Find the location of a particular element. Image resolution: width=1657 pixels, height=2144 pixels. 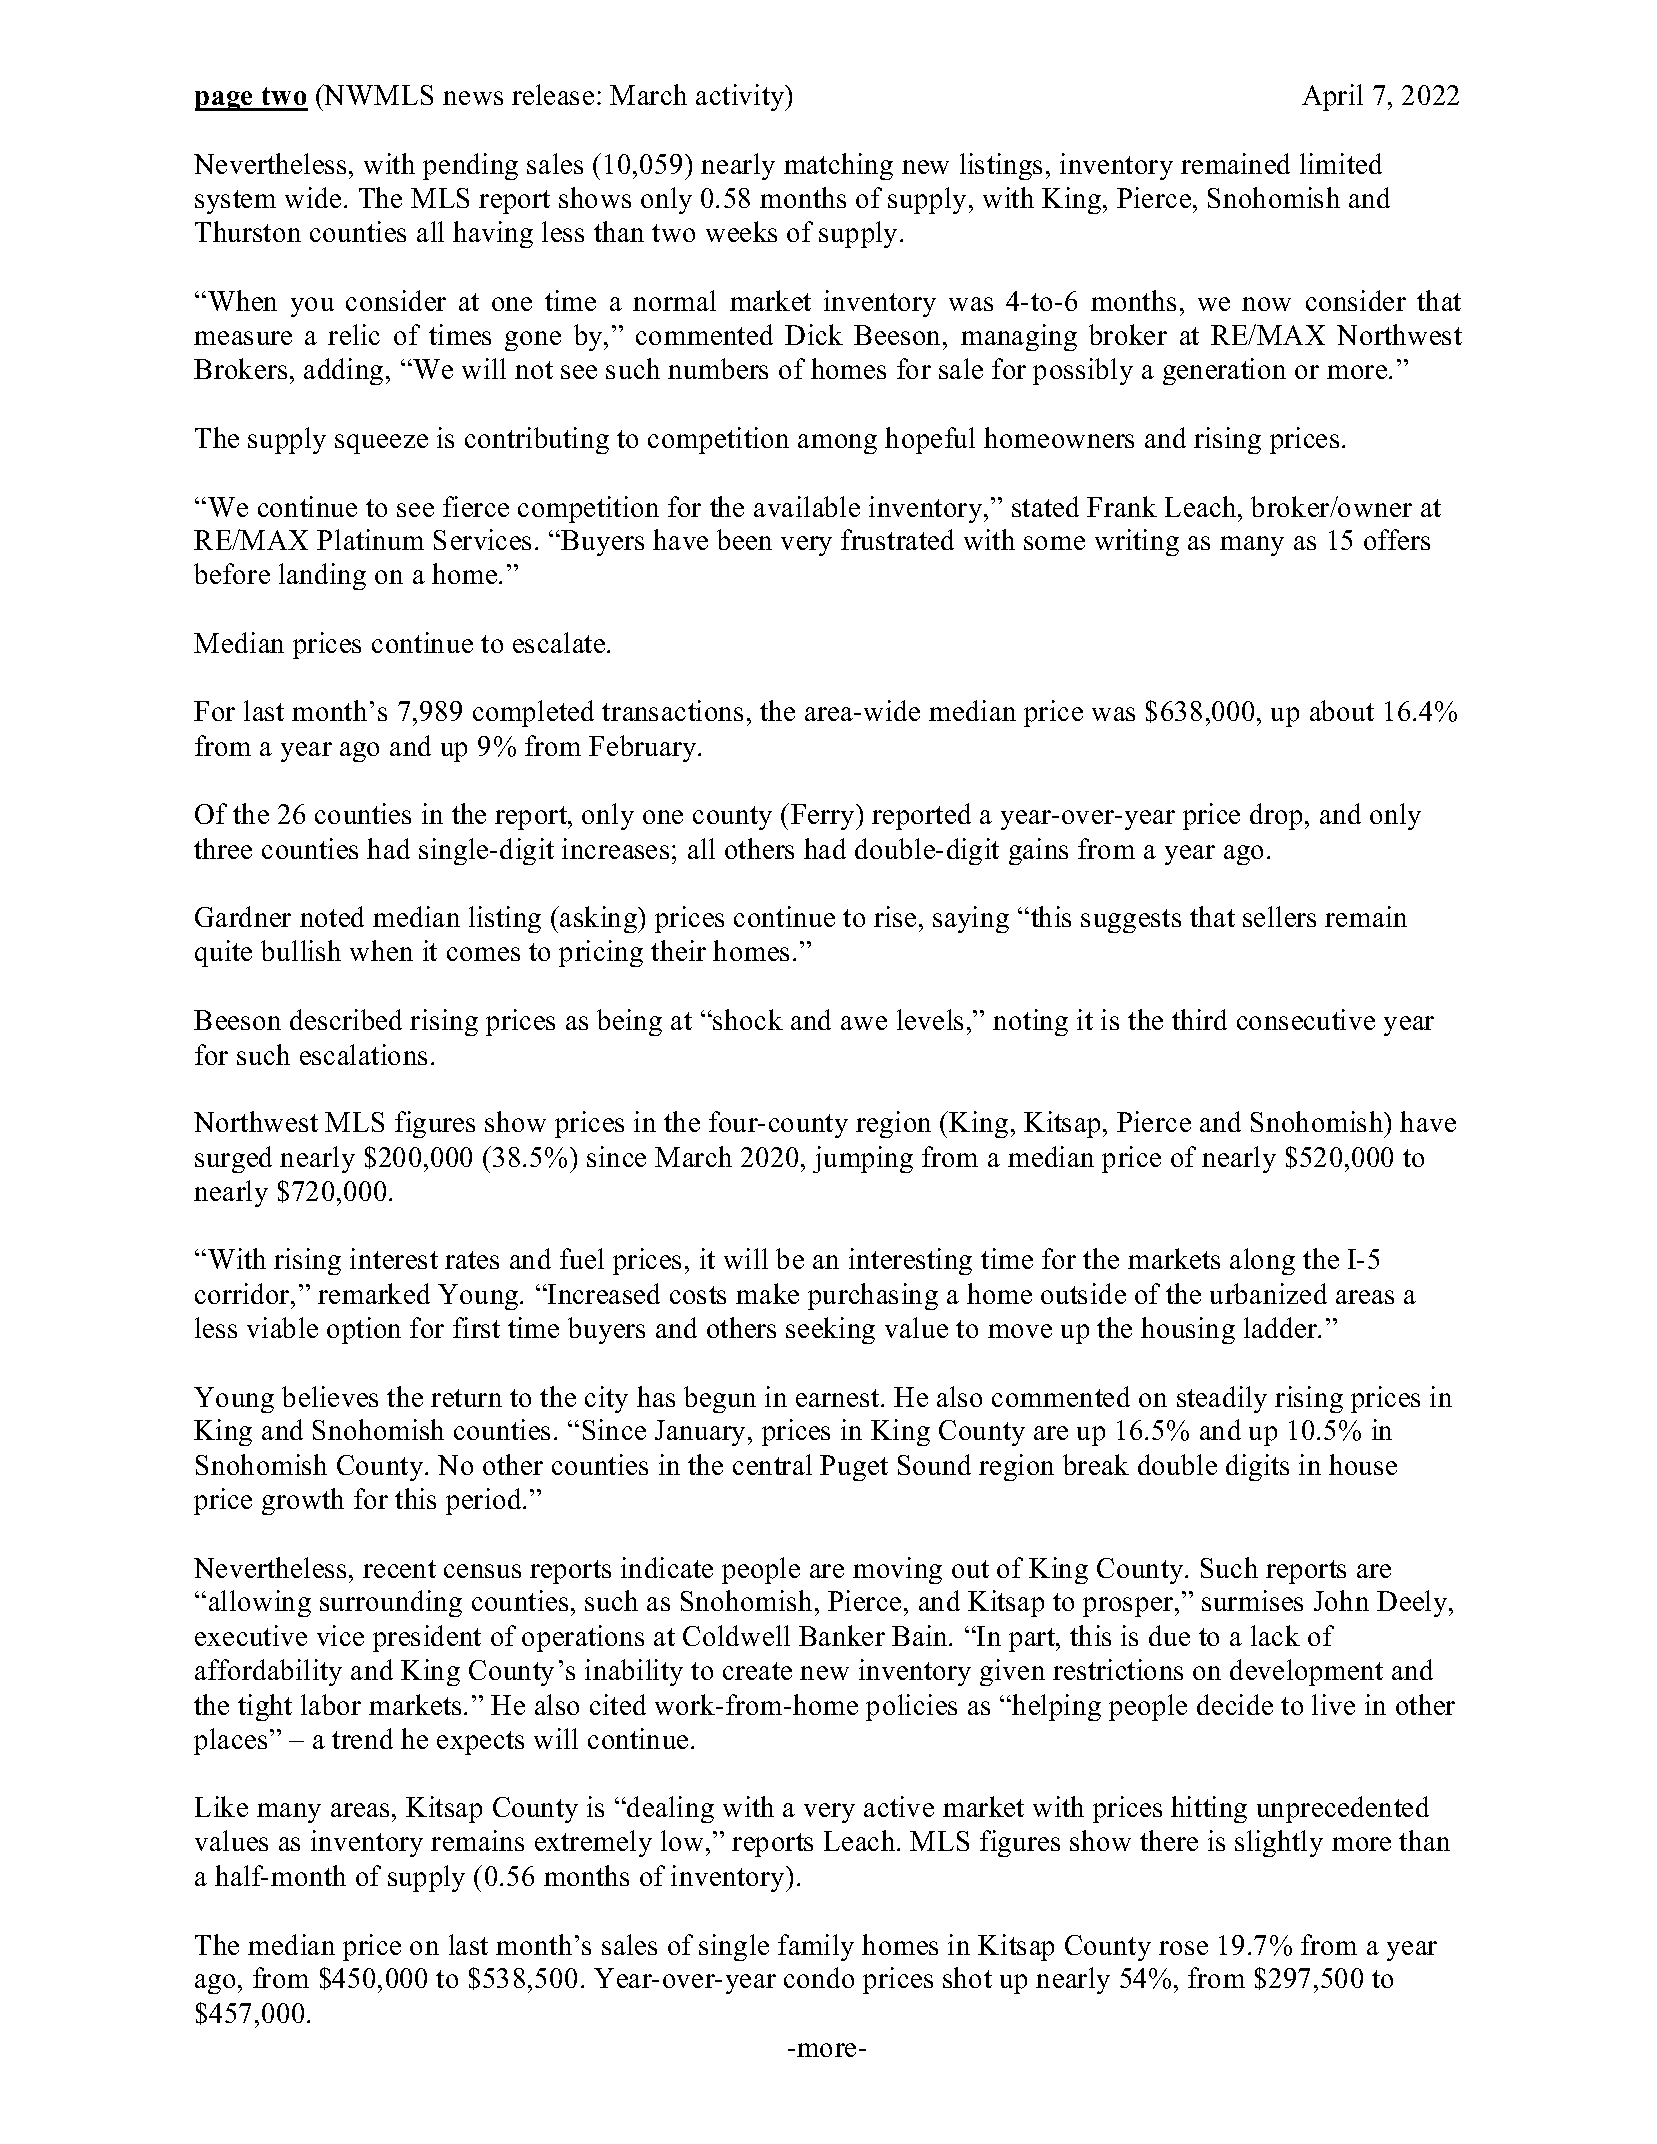

completed is located at coordinates (533, 713).
